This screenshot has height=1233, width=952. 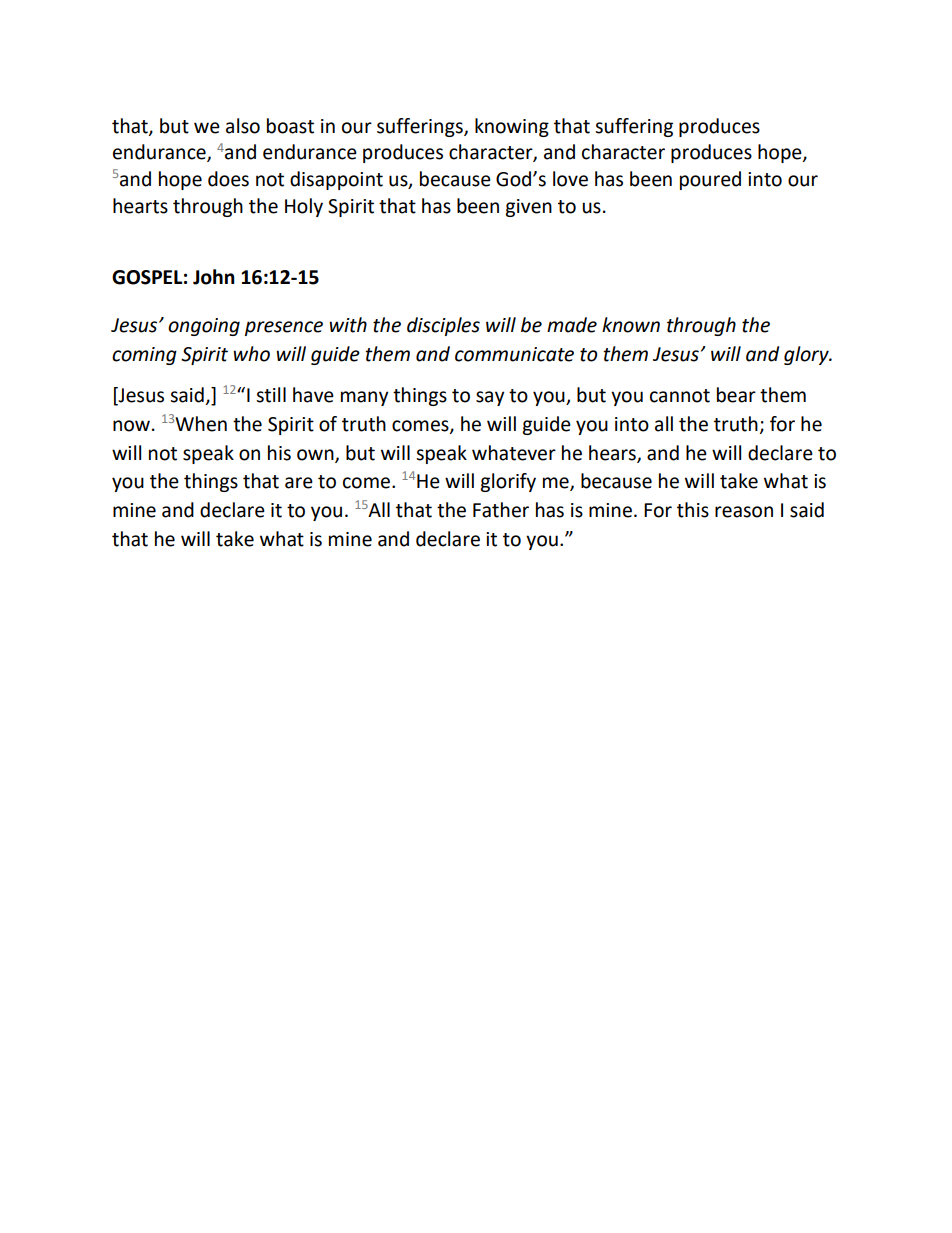 I want to click on disciples, so click(x=443, y=326).
